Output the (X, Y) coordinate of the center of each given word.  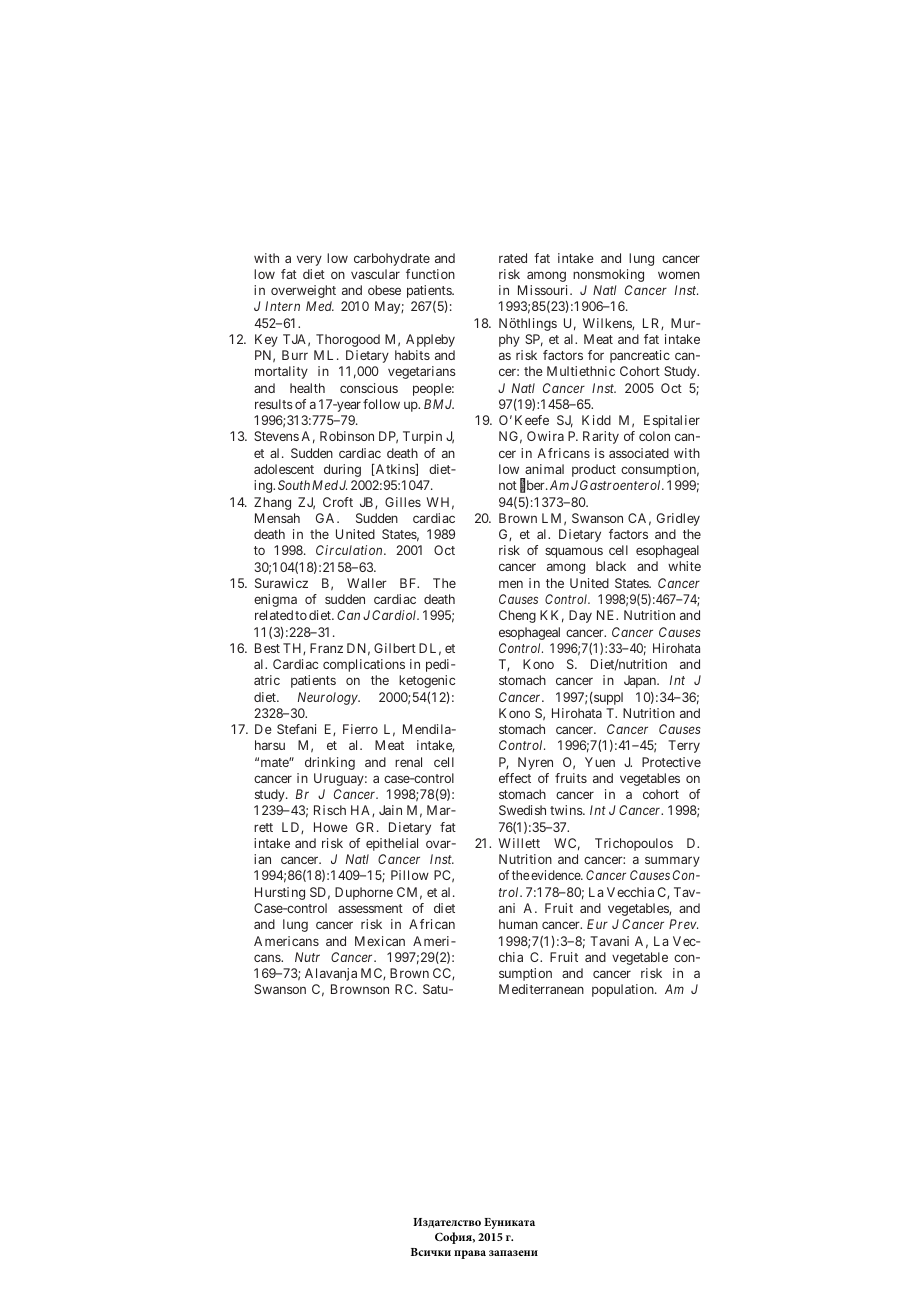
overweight (303, 291)
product (594, 470)
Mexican (380, 941)
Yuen (600, 762)
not (508, 485)
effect (515, 778)
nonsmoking (608, 275)
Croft (338, 502)
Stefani (296, 729)
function (430, 274)
